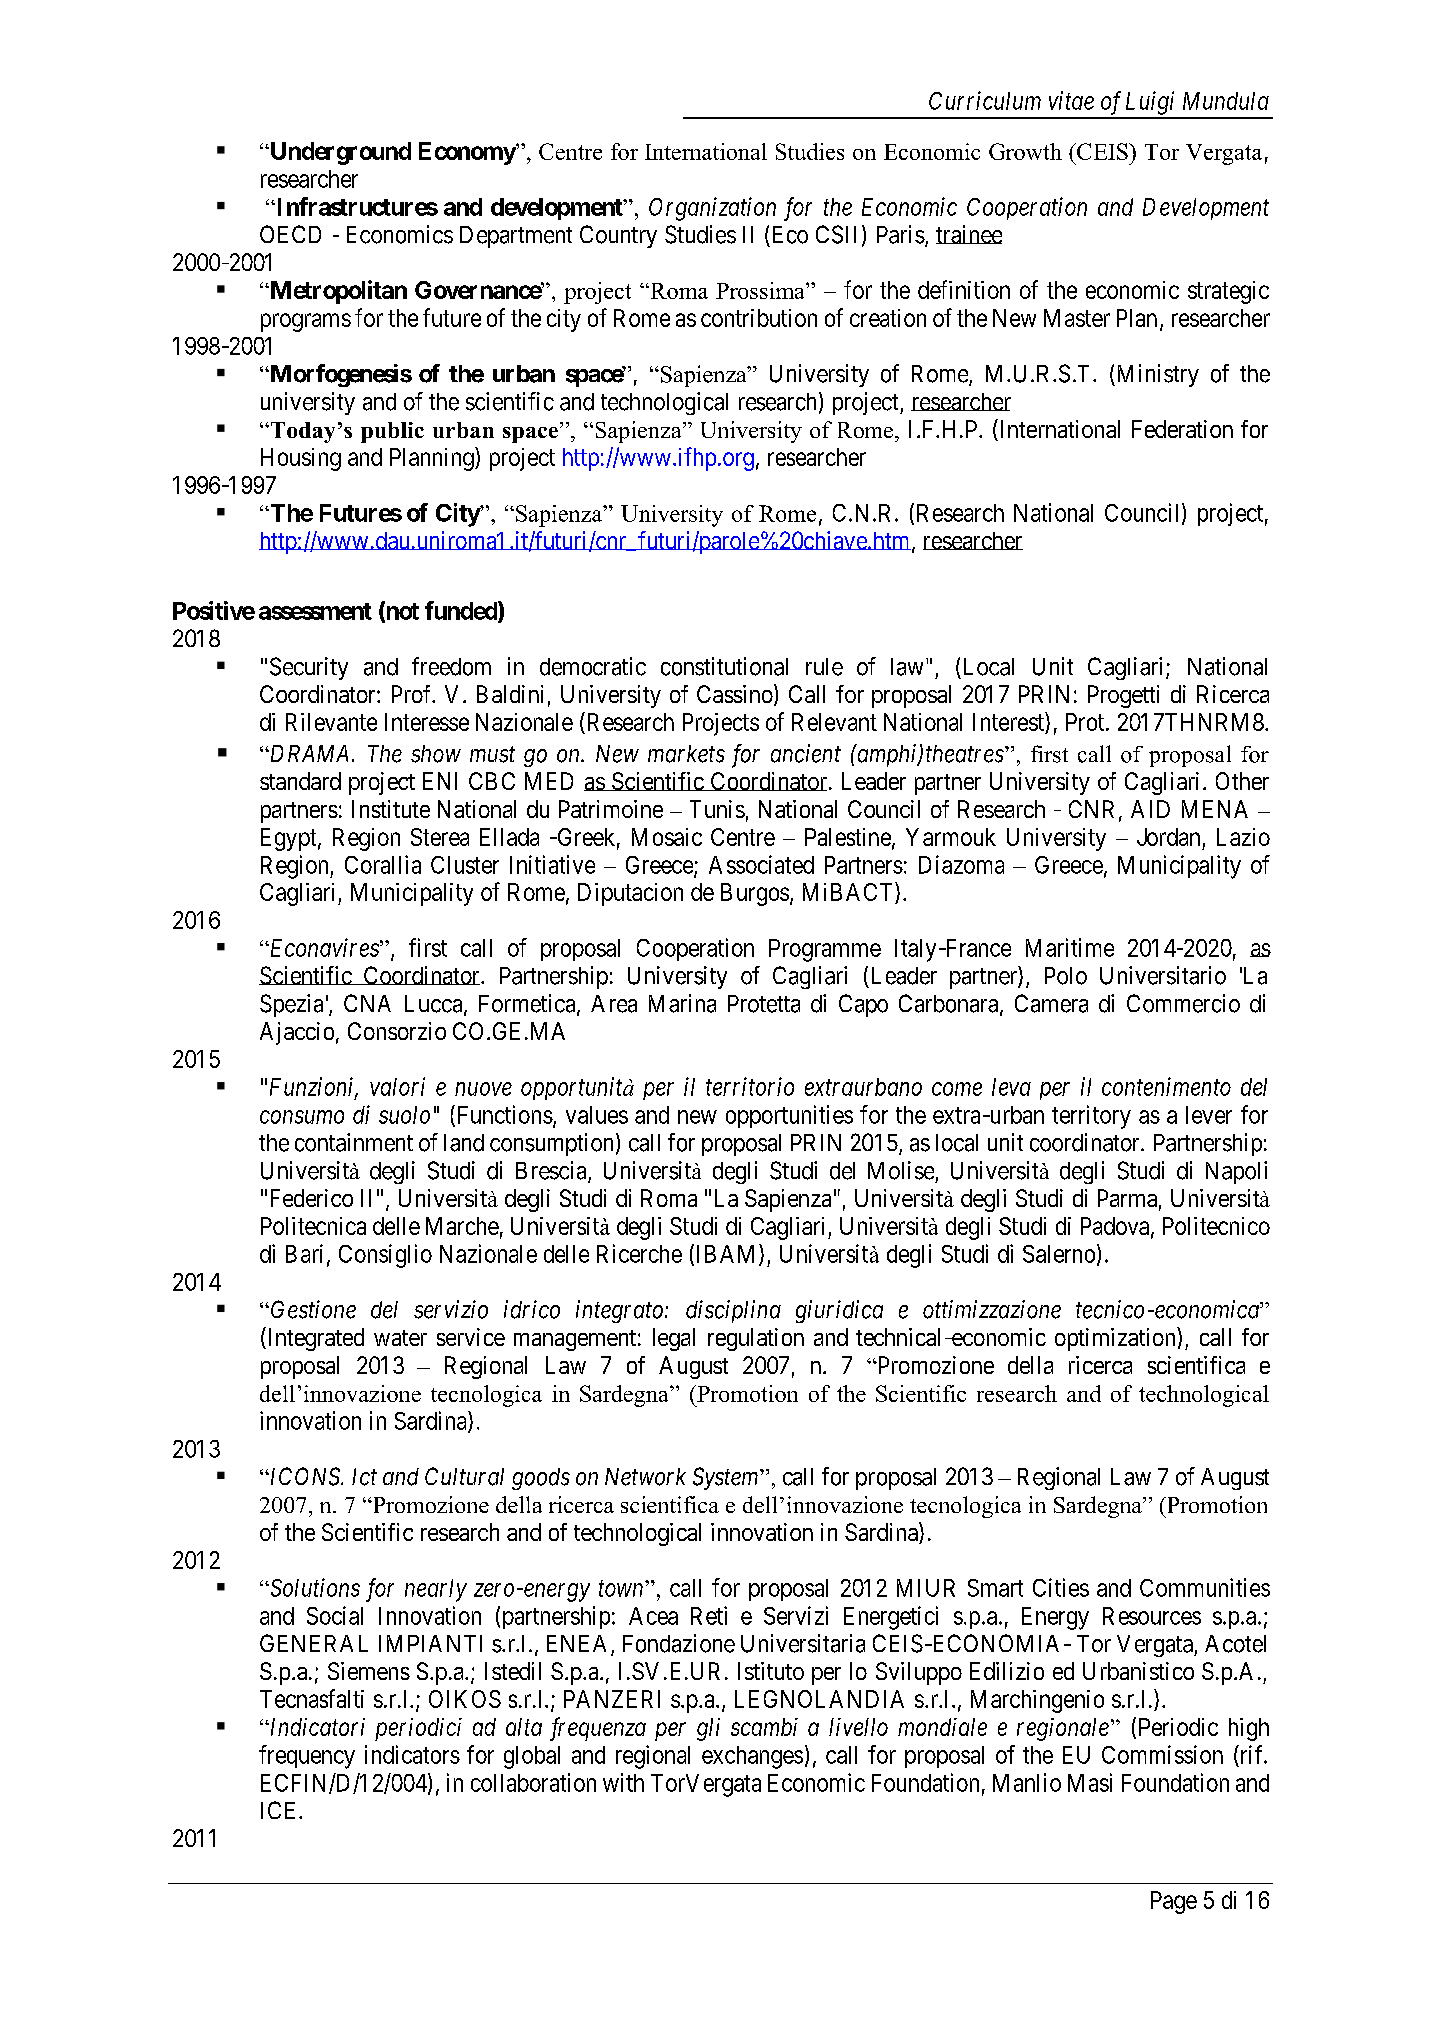 The image size is (1440, 2037). Describe the element at coordinates (712, 209) in the page. I see `Organization` at that location.
